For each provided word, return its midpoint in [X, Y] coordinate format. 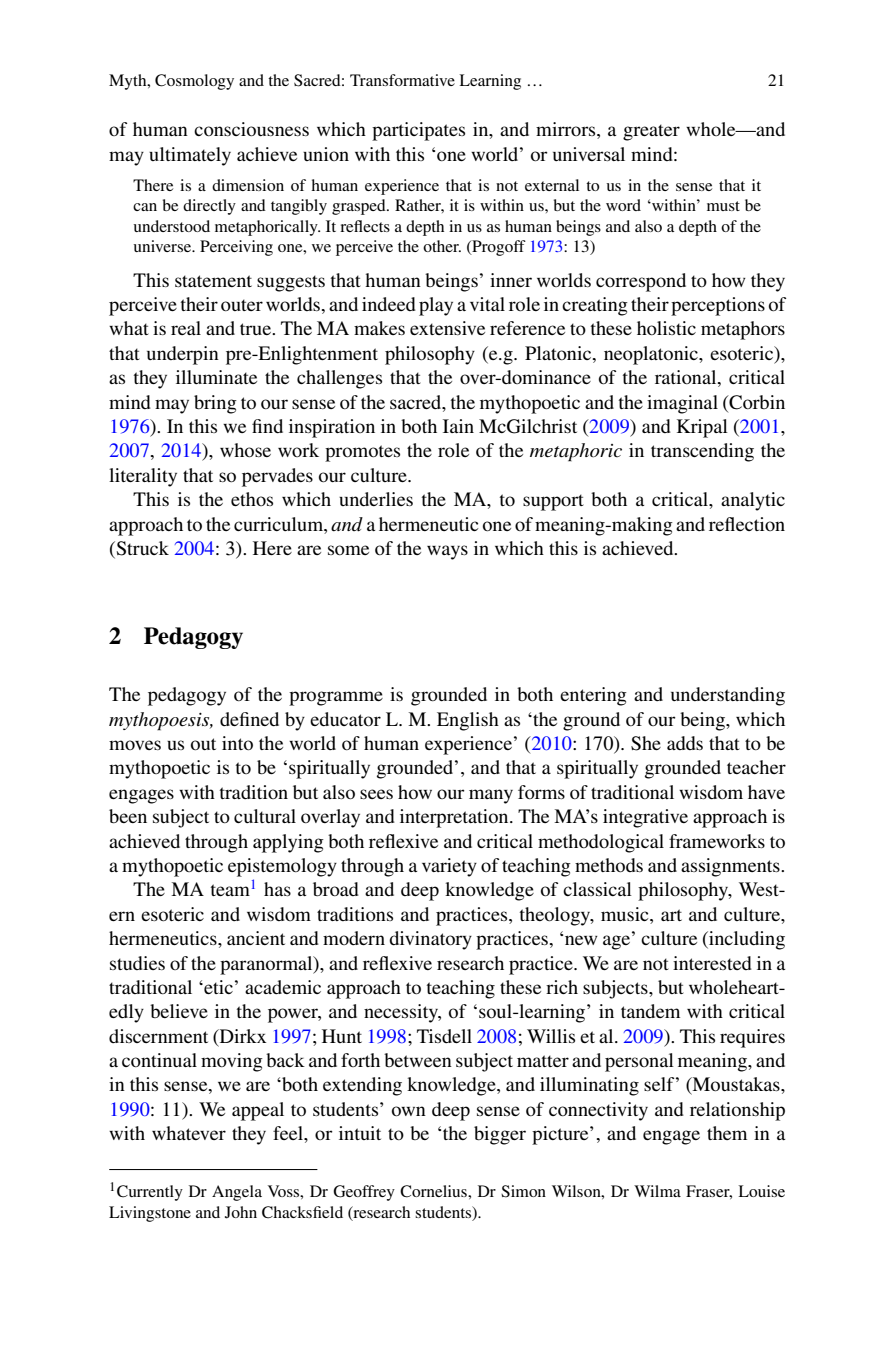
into [237, 743]
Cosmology [194, 82]
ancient [256, 938]
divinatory [430, 940]
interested [712, 963]
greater [651, 132]
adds [685, 743]
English [468, 721]
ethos [252, 499]
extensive [447, 328]
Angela [237, 1193]
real [186, 328]
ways [447, 552]
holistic [666, 328]
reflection [747, 524]
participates [418, 131]
